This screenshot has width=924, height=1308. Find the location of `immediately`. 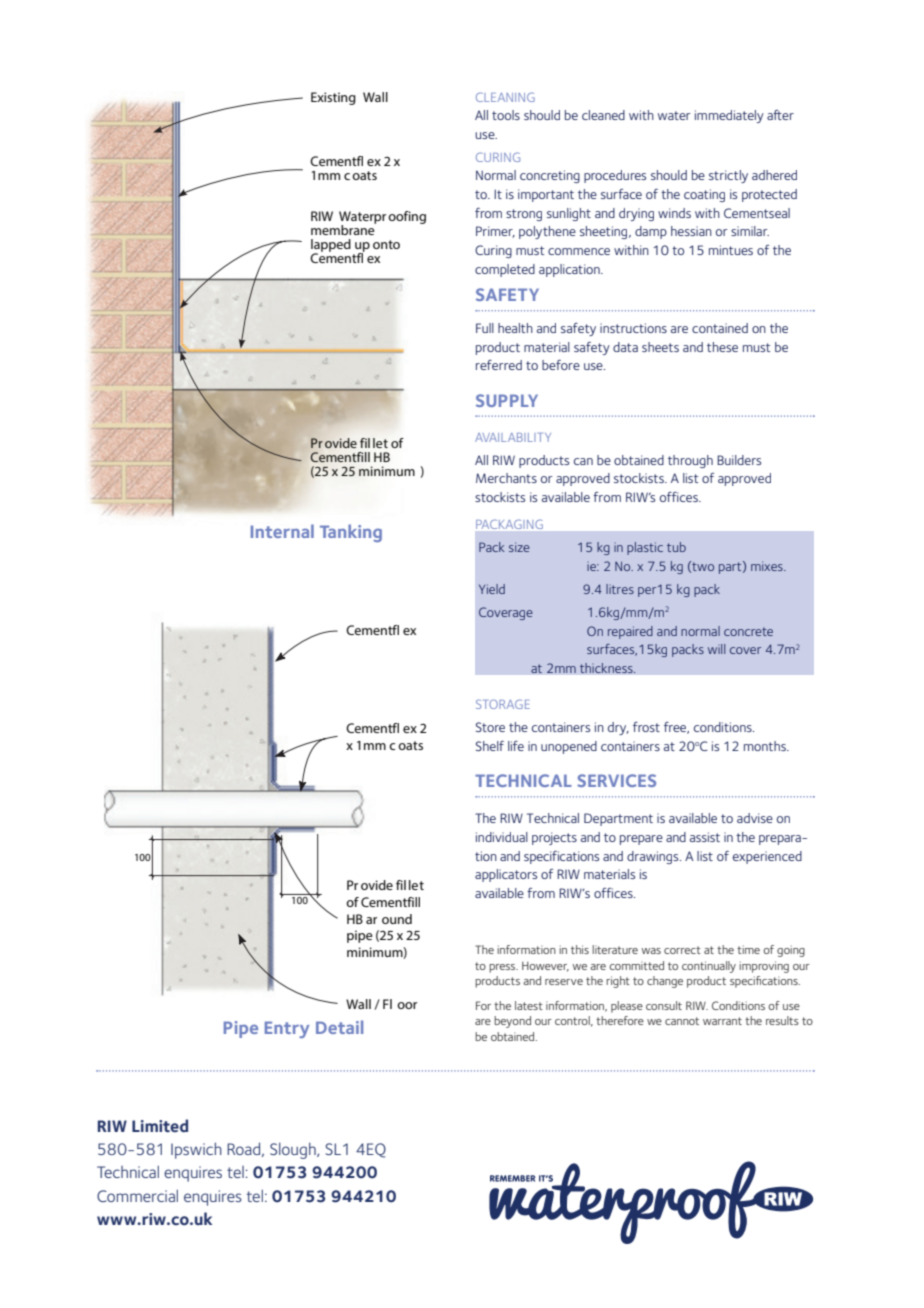

immediately is located at coordinates (729, 116).
